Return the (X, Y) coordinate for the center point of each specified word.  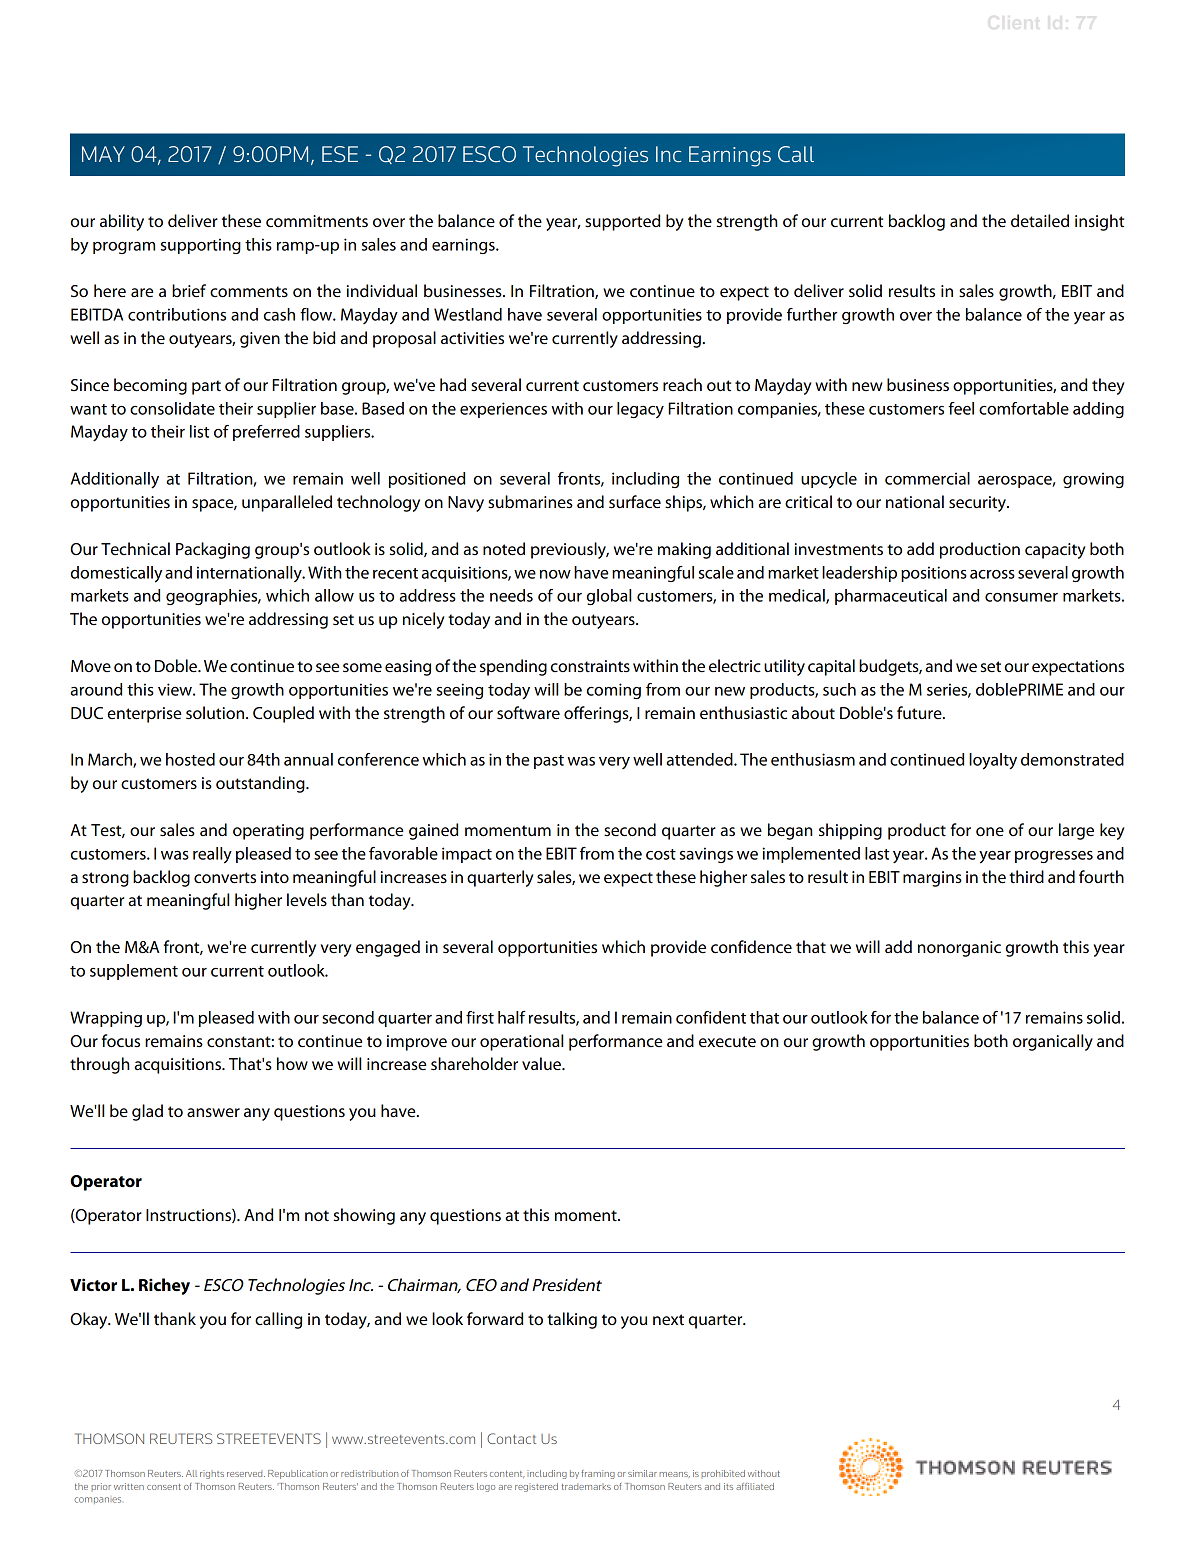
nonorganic (959, 949)
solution (216, 713)
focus (121, 1041)
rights (212, 1474)
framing (598, 1474)
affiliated (755, 1486)
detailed (1040, 221)
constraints (590, 666)
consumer (1021, 597)
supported (622, 222)
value (542, 1064)
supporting (201, 246)
